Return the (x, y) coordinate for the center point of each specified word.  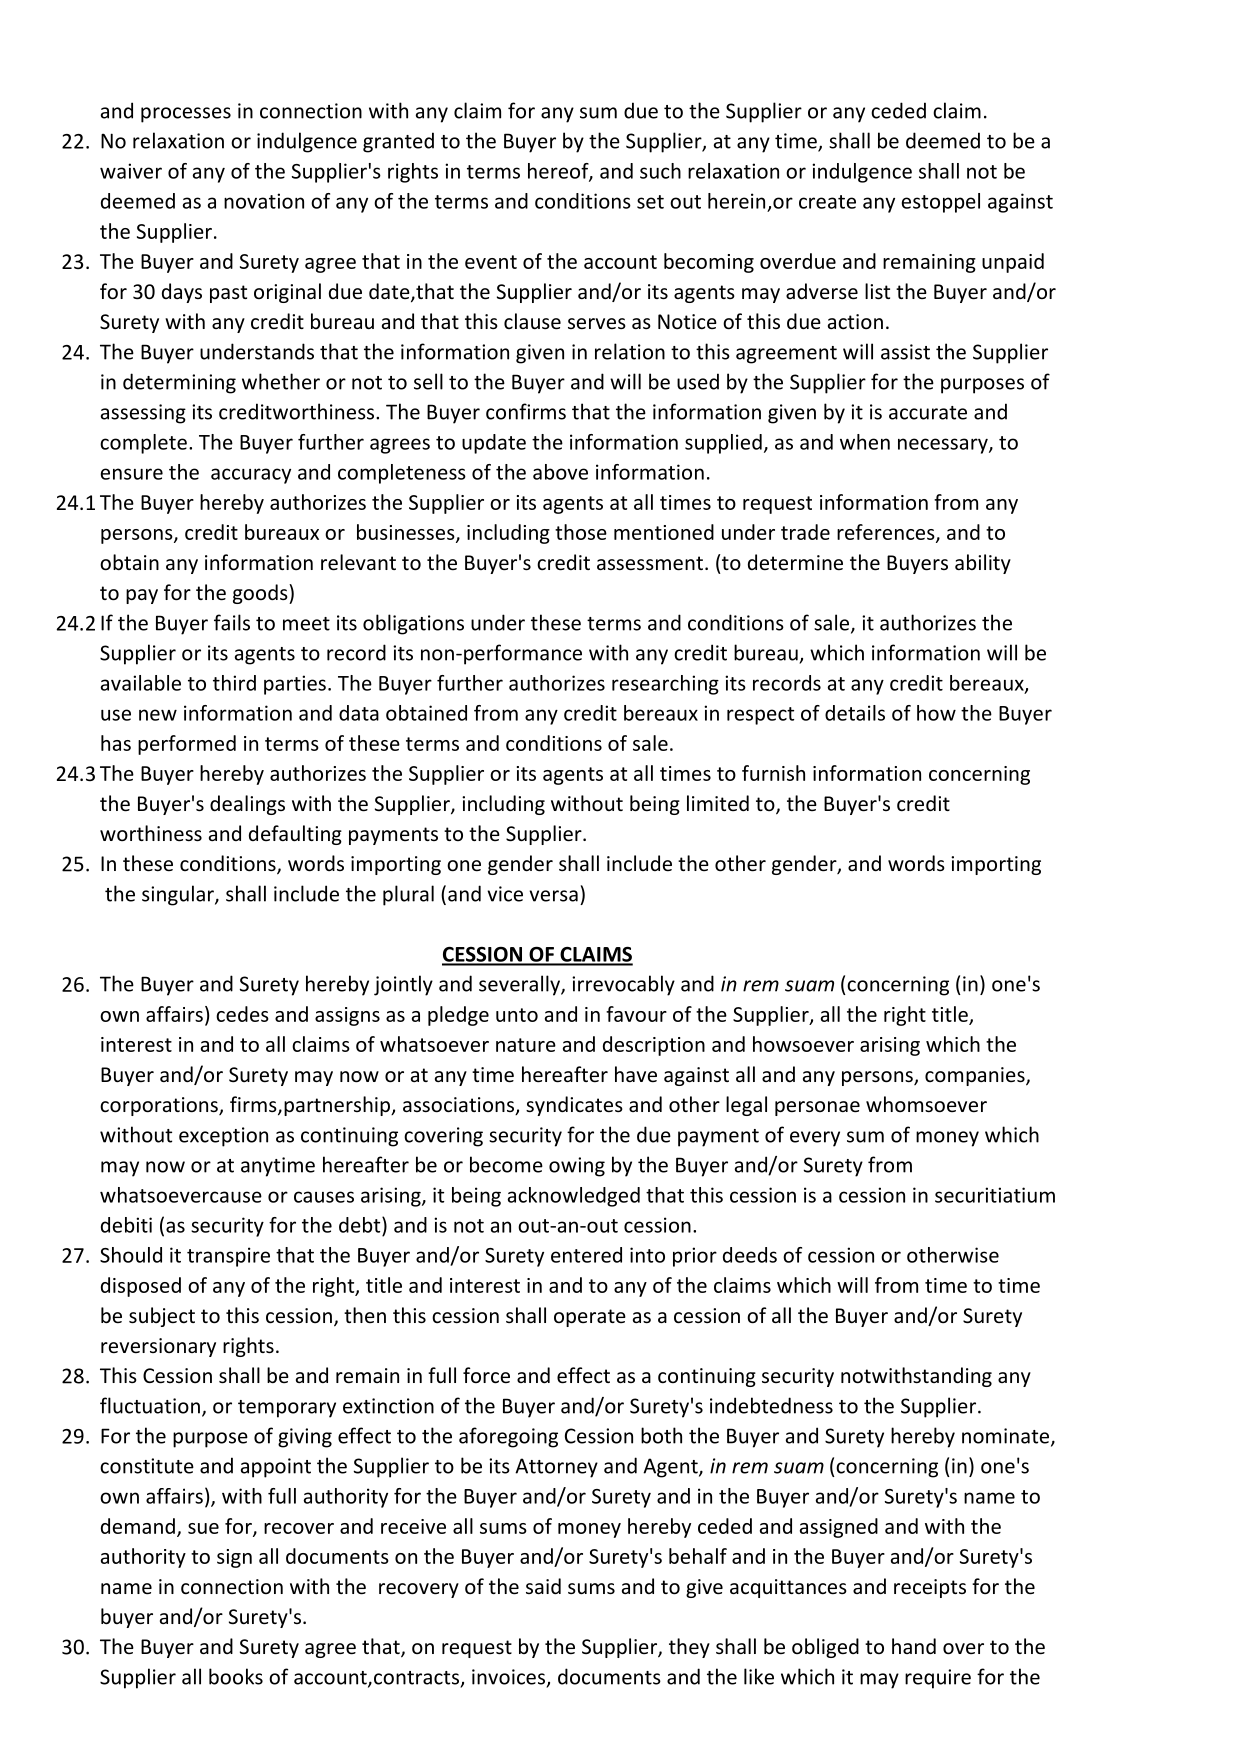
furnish (773, 773)
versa (553, 896)
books (236, 1676)
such (660, 171)
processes (186, 115)
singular (179, 895)
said (543, 1586)
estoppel (941, 203)
